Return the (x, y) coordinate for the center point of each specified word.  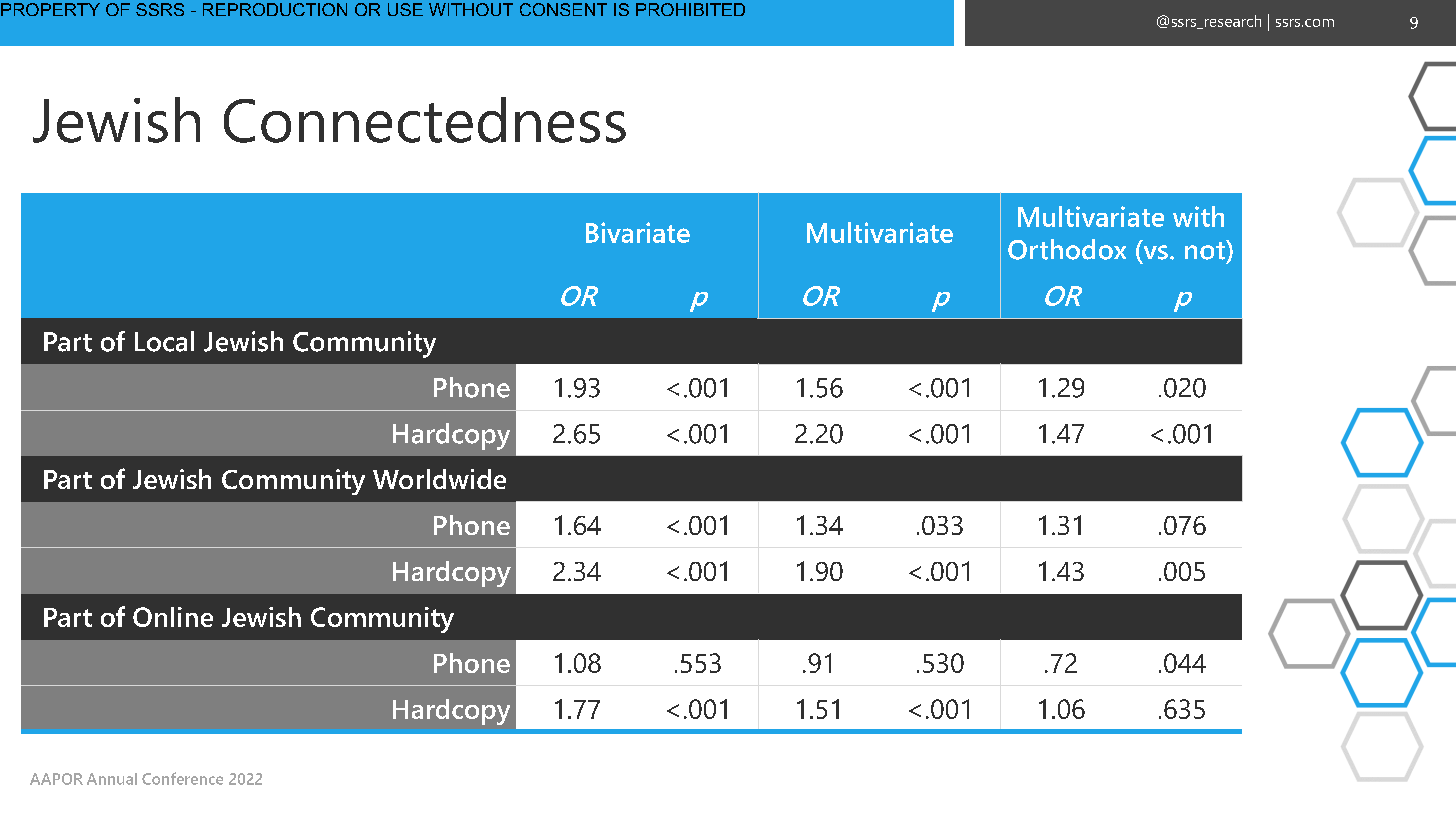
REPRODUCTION (275, 9)
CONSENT (563, 9)
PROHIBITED (690, 9)
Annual (112, 779)
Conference (182, 778)
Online (173, 617)
